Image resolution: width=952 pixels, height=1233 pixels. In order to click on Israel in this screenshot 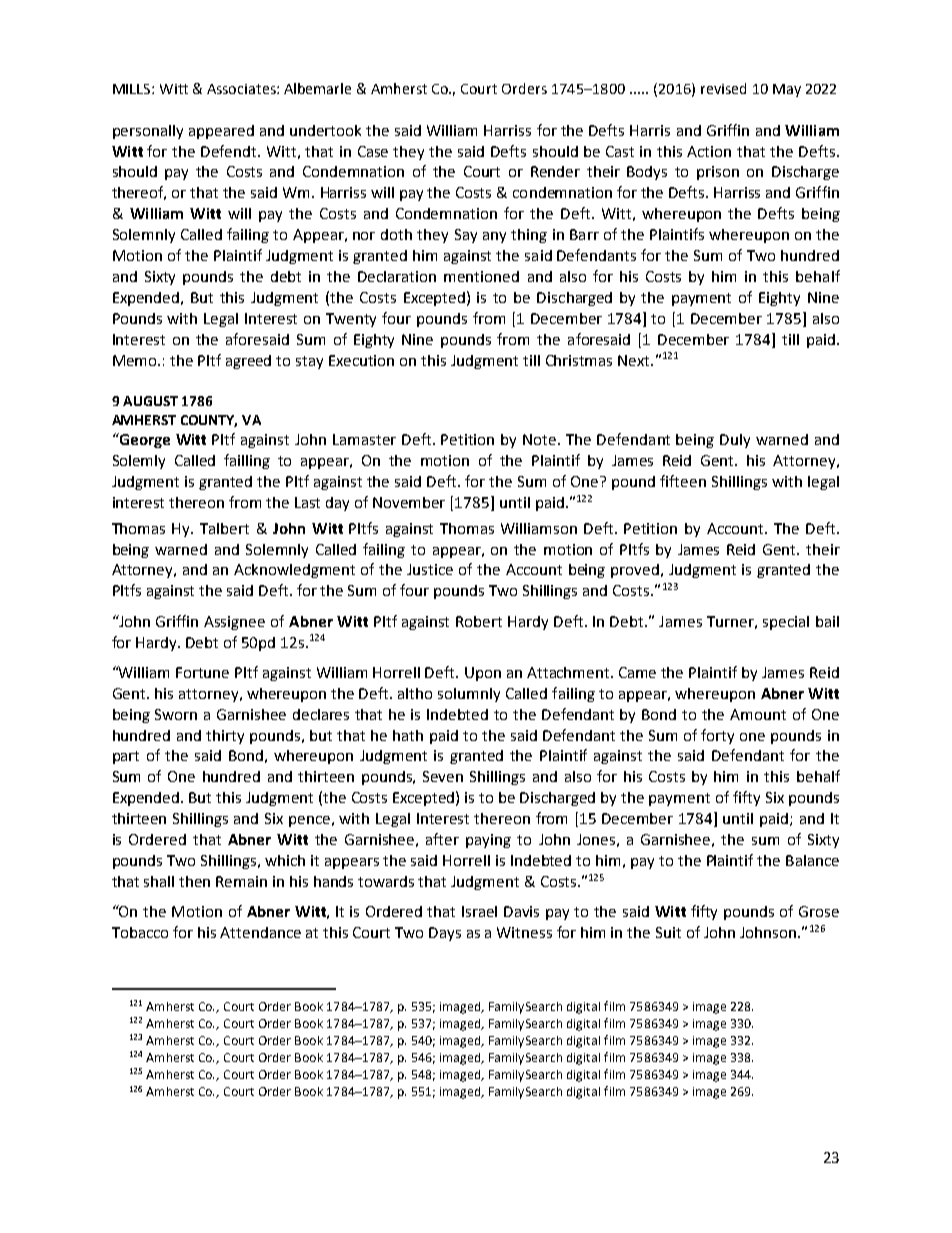, I will do `click(479, 911)`.
